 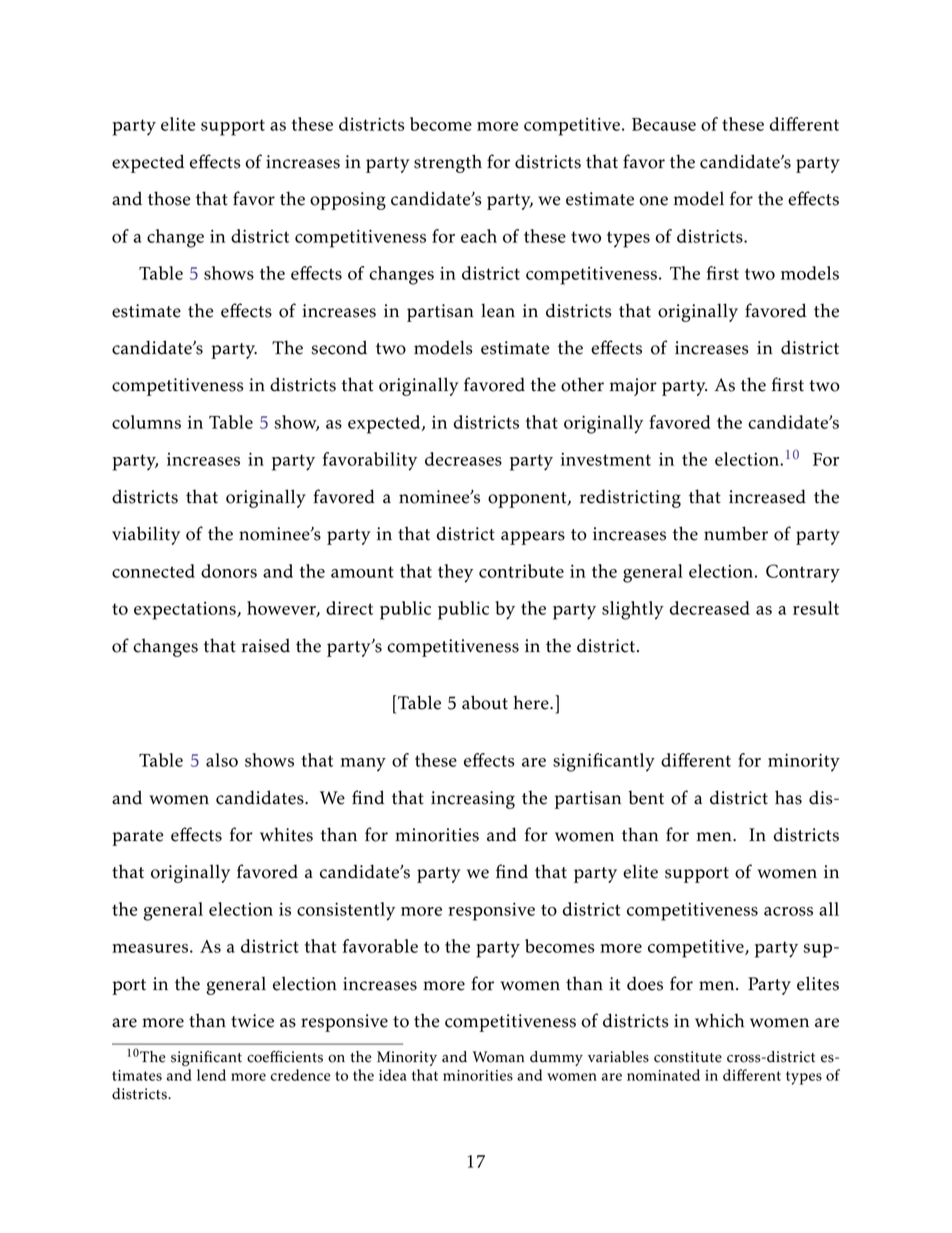 I want to click on has, so click(x=788, y=797).
